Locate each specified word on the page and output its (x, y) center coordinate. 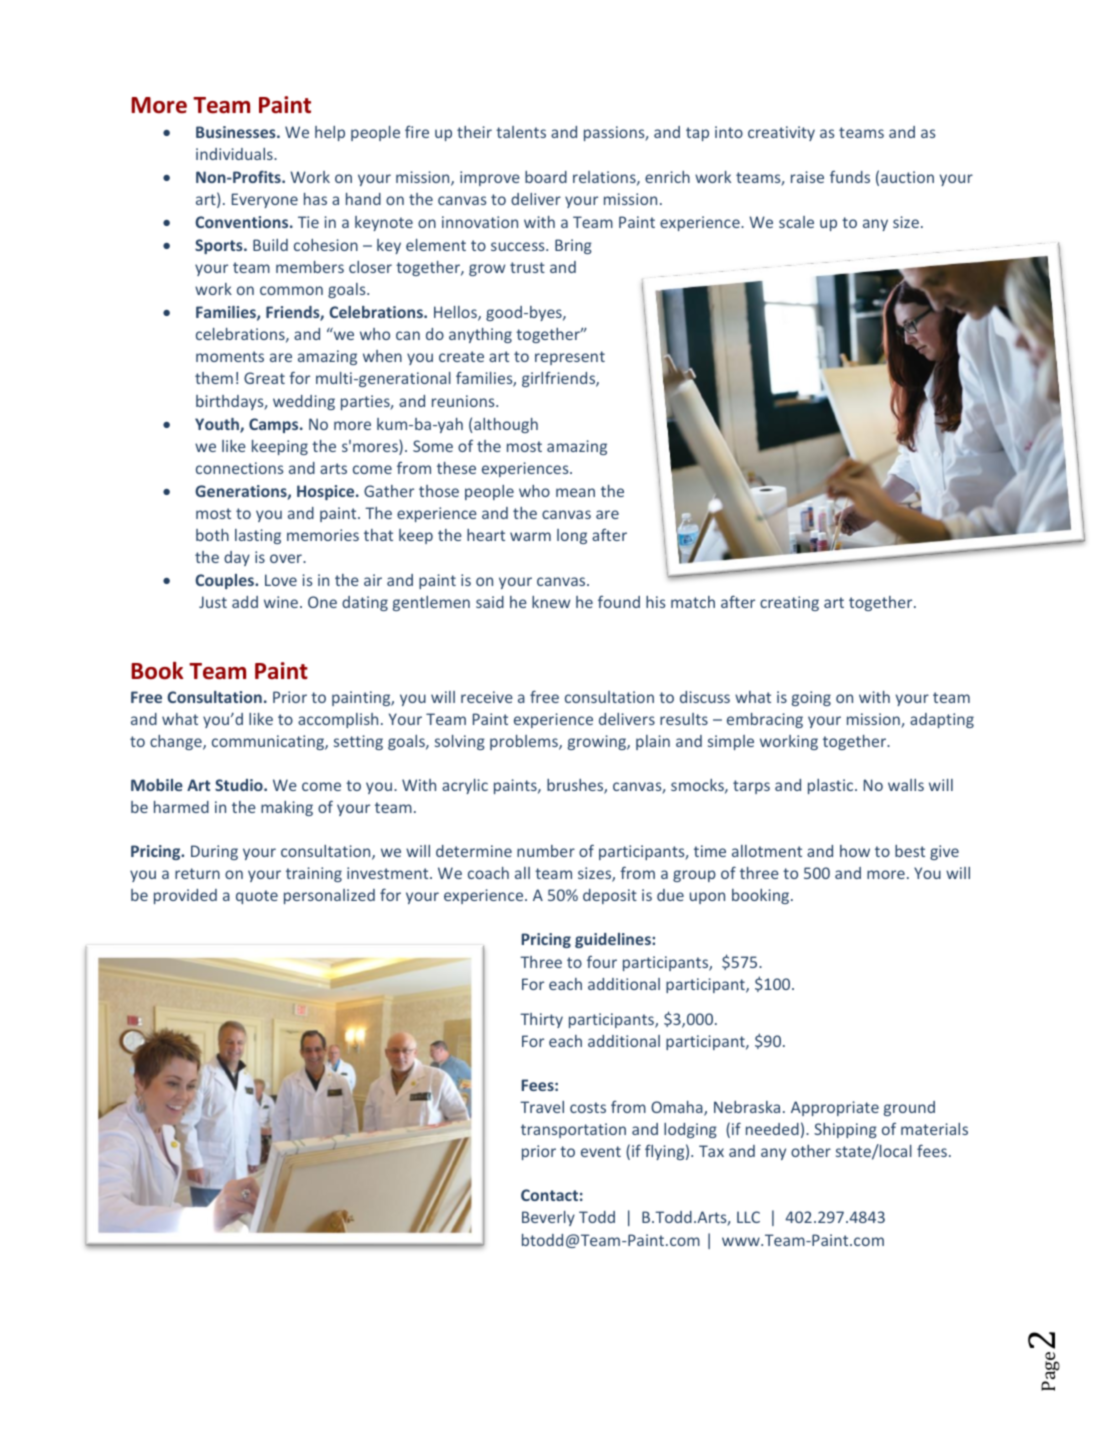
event (601, 1151)
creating (789, 603)
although (506, 425)
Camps (275, 425)
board (546, 177)
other (811, 1151)
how (855, 851)
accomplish (338, 720)
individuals (235, 154)
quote (257, 897)
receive (487, 697)
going (811, 698)
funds (850, 176)
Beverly (548, 1218)
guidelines (614, 940)
